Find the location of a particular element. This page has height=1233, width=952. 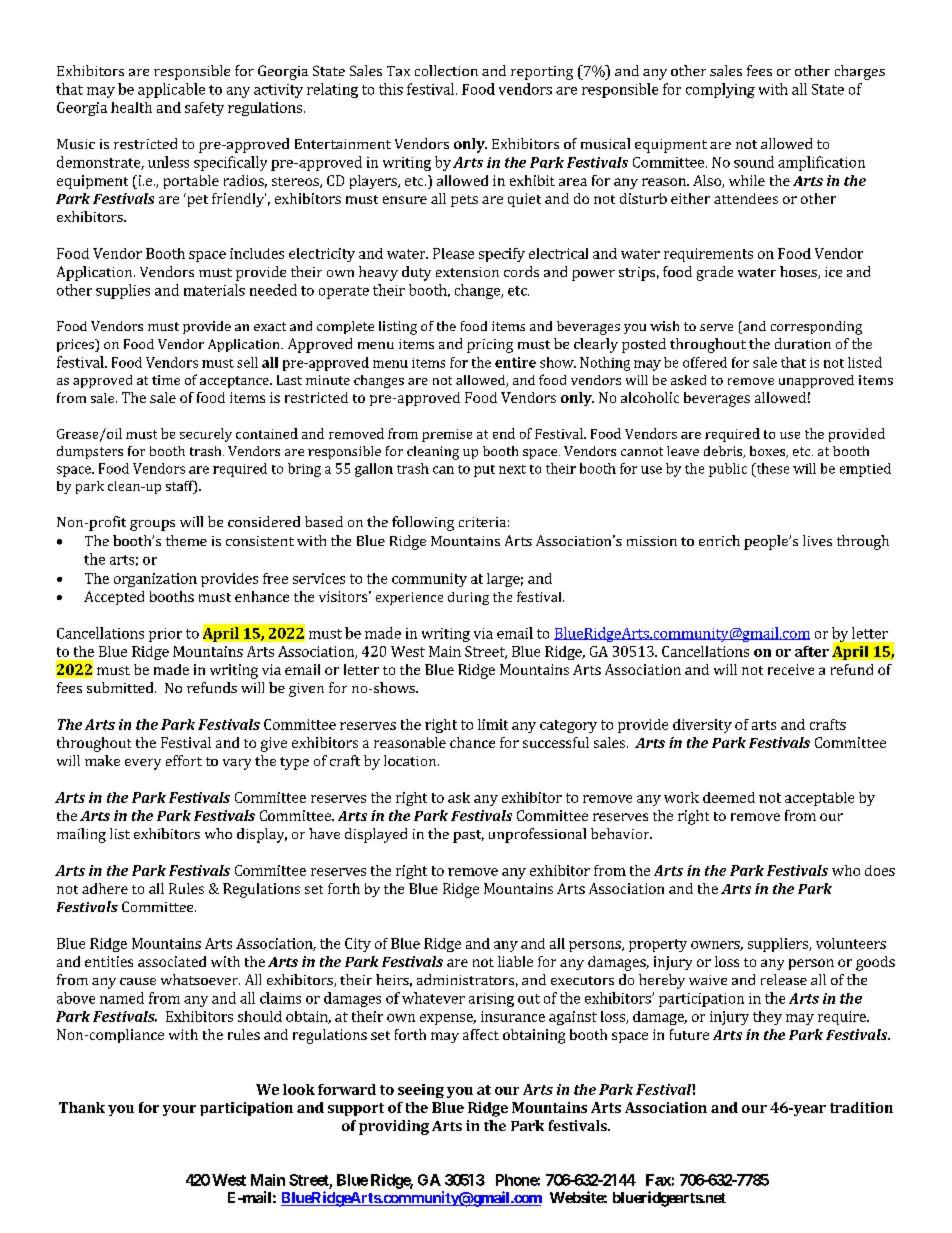

premise is located at coordinates (447, 435).
